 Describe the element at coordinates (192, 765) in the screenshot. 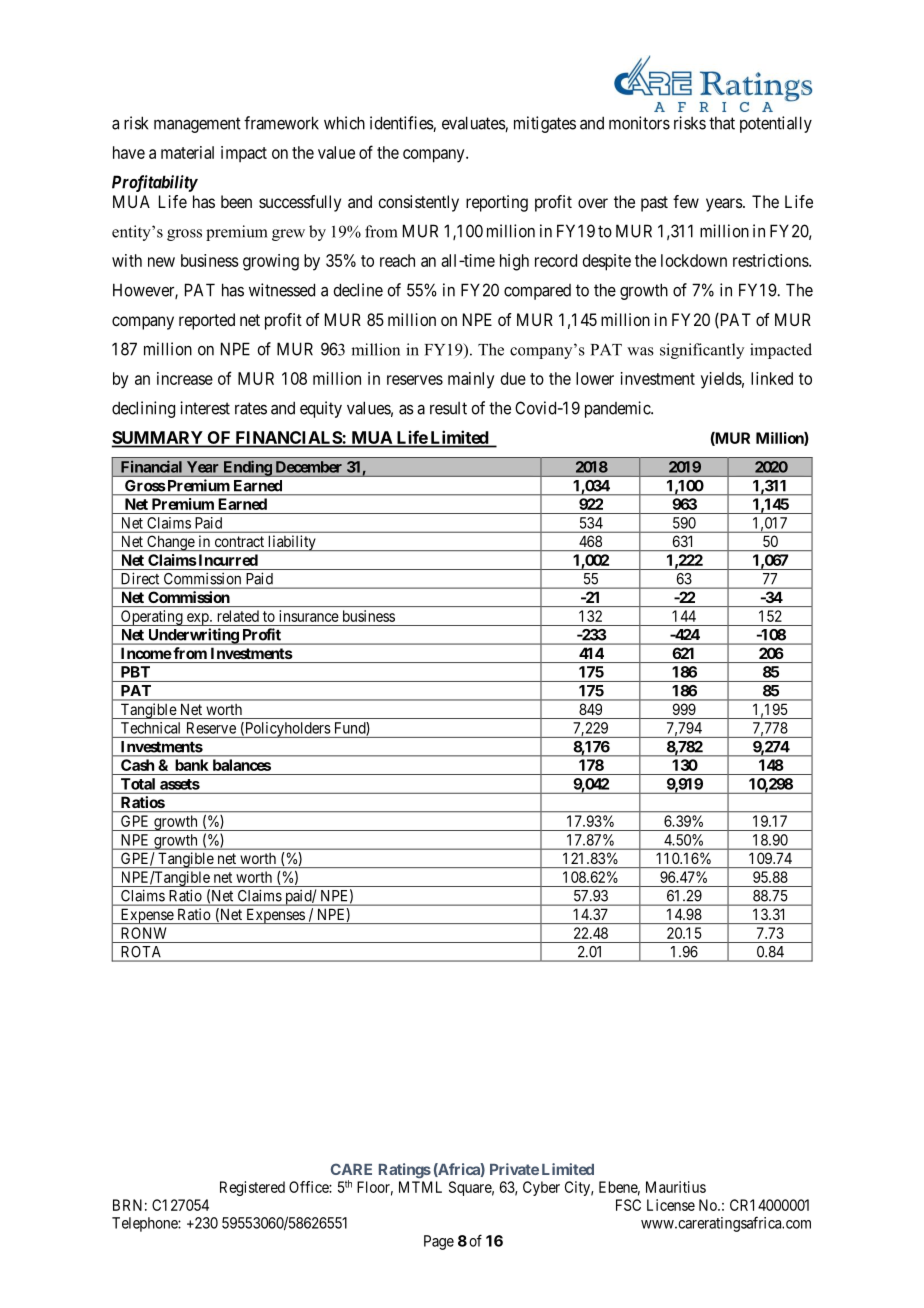

I see `bank` at that location.
